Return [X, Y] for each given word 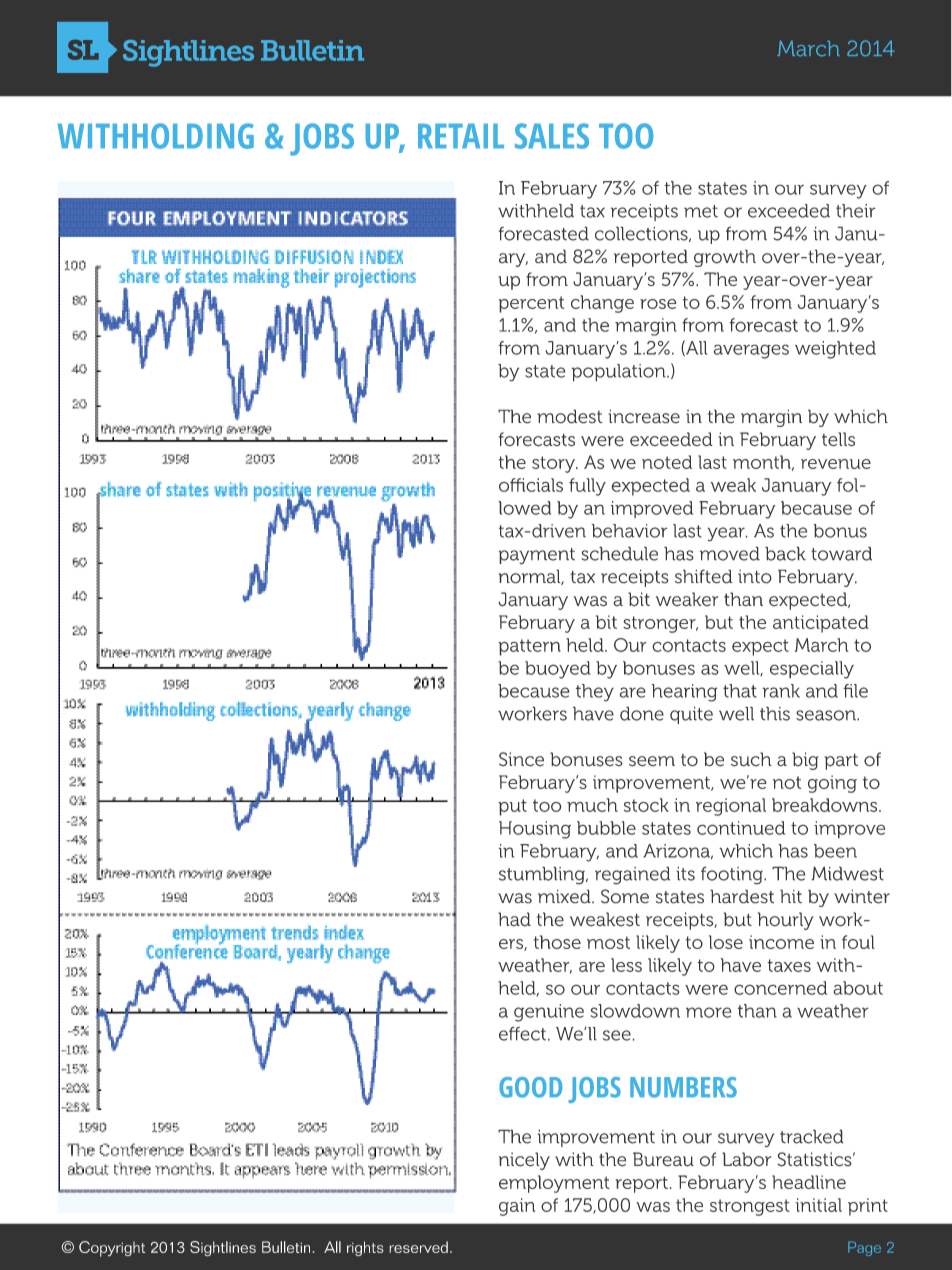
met [701, 211]
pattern [529, 647]
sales [552, 136]
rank [781, 691]
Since [521, 759]
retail [461, 136]
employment [554, 1184]
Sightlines [223, 1249]
